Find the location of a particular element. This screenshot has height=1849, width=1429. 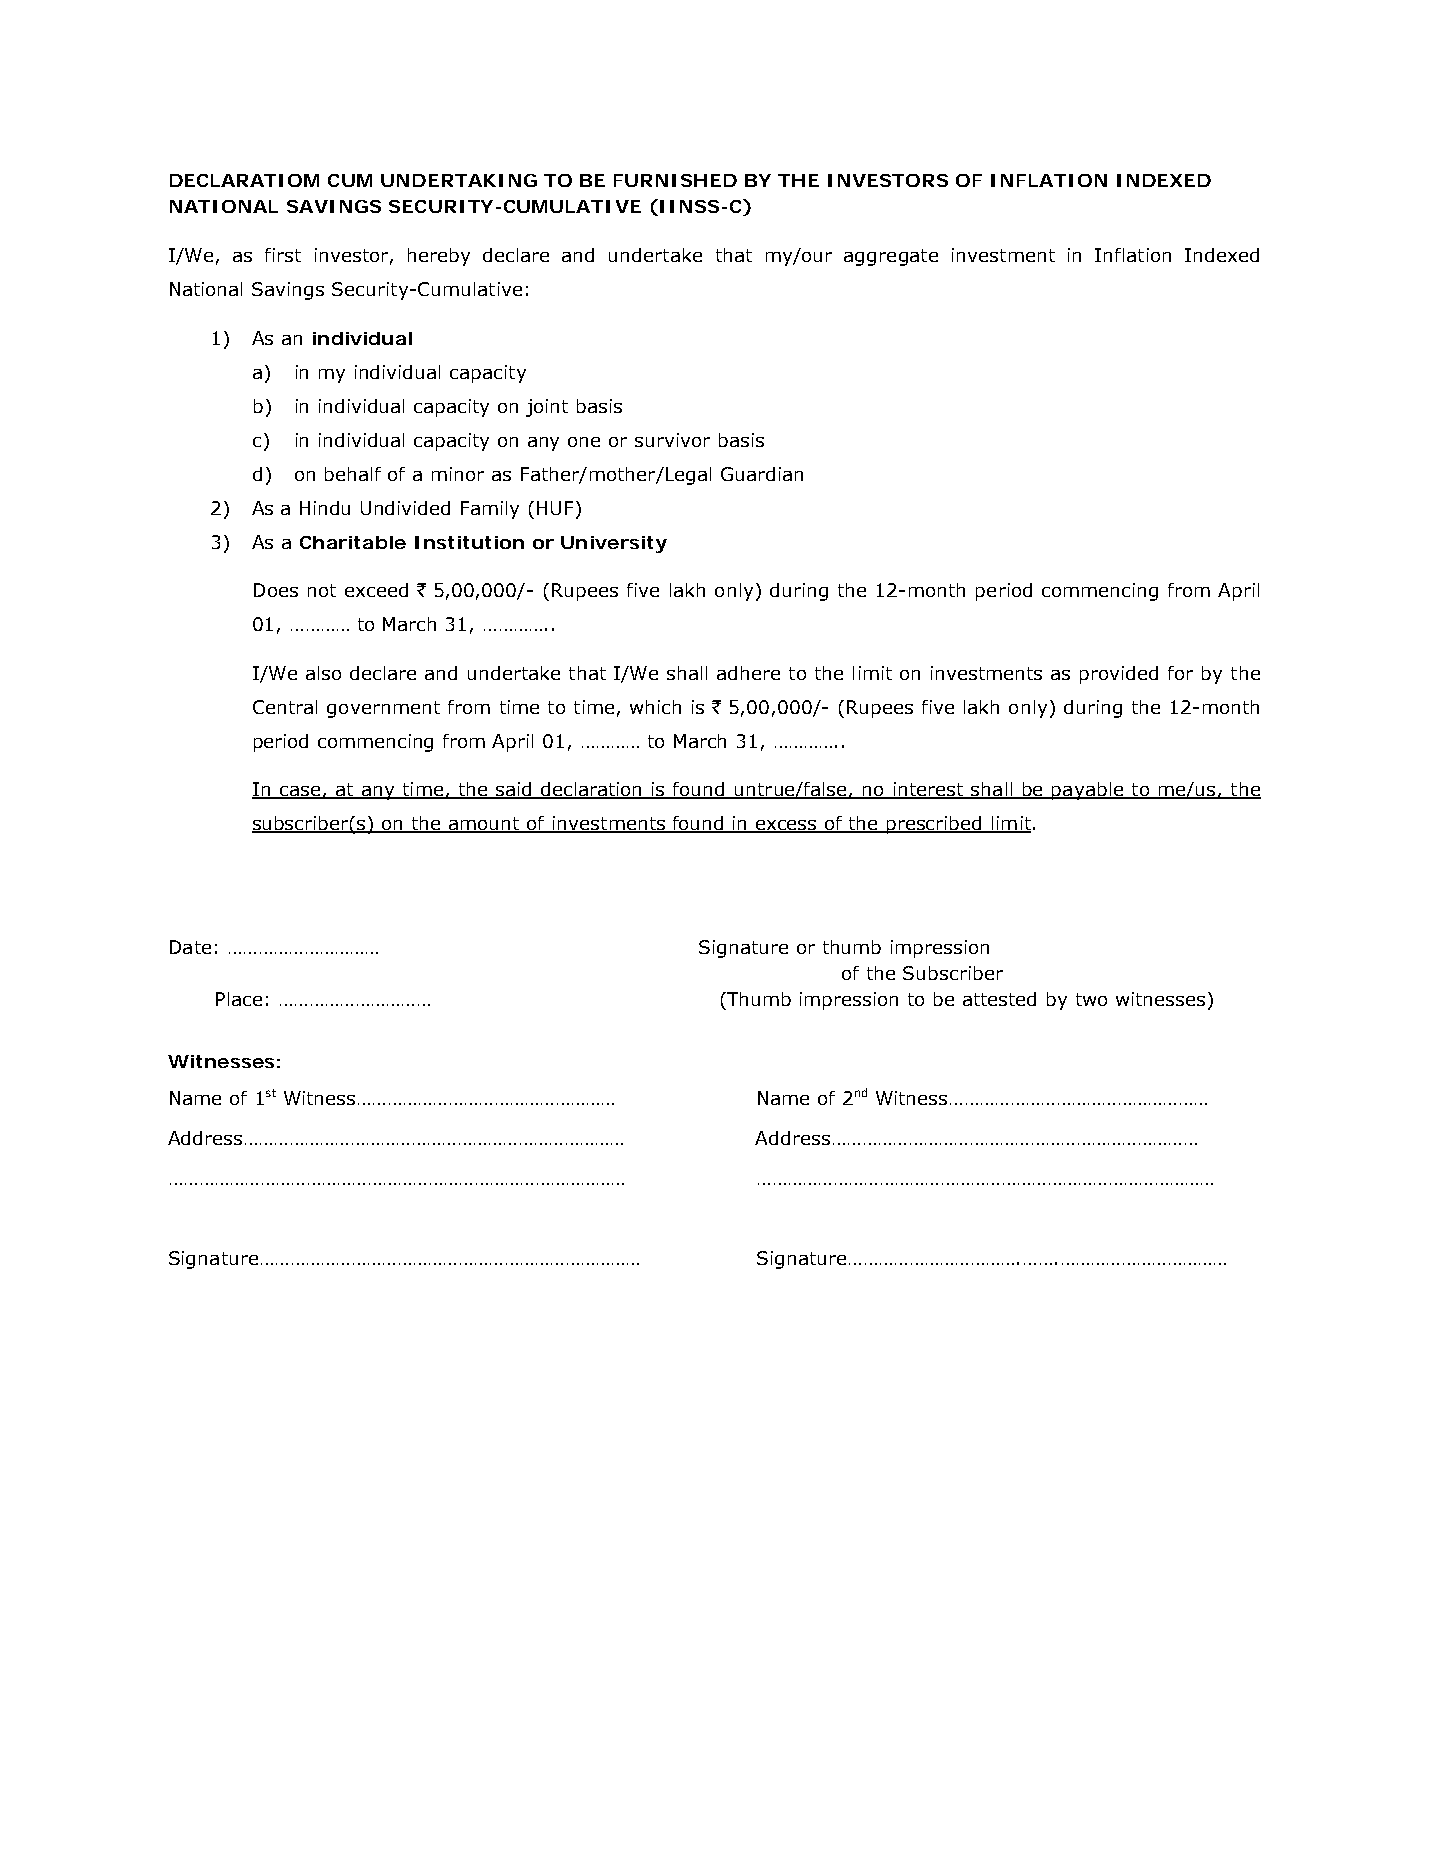

Guardian is located at coordinates (762, 474).
